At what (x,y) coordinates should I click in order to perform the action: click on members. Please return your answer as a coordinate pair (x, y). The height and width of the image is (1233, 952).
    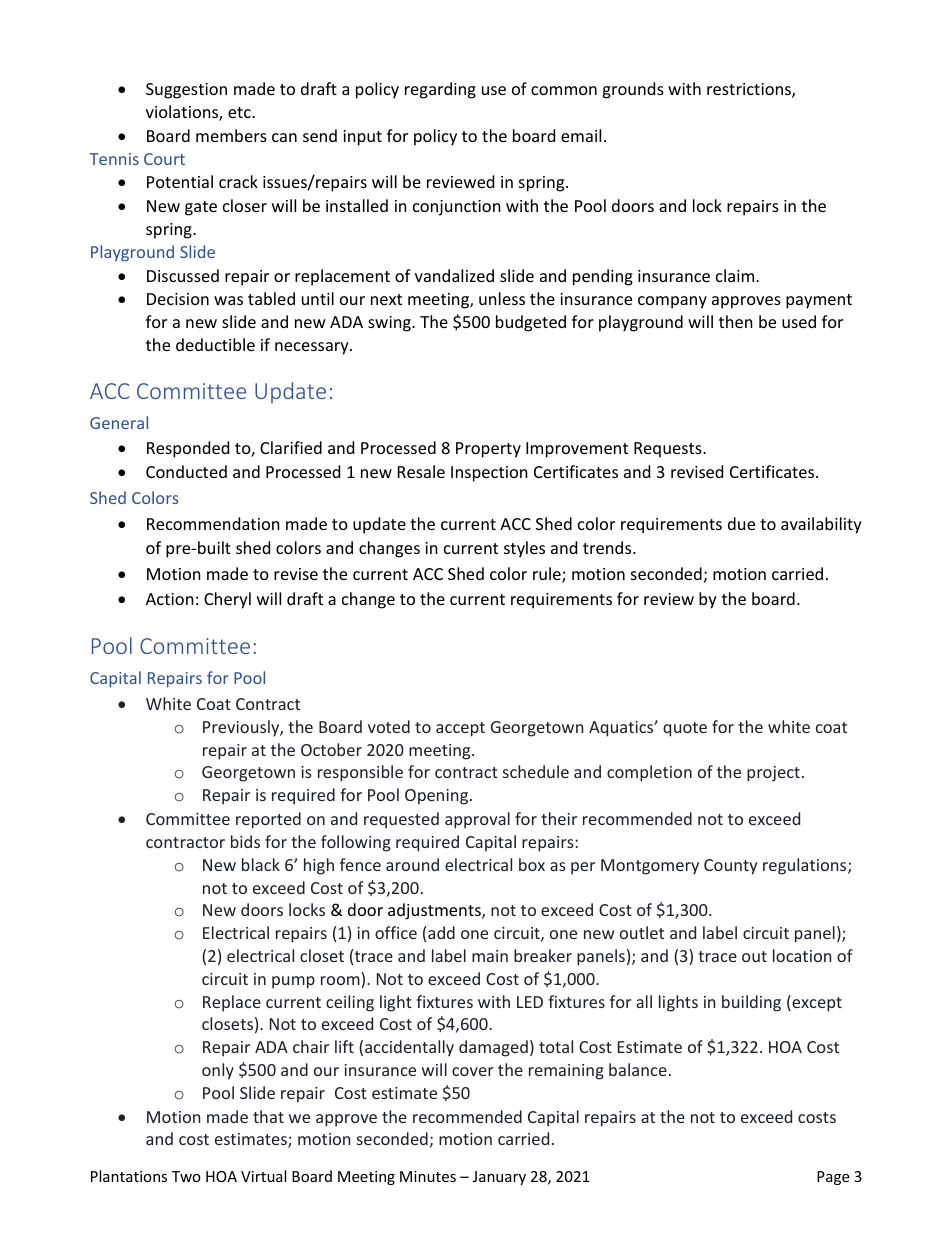
    Looking at the image, I should click on (231, 135).
